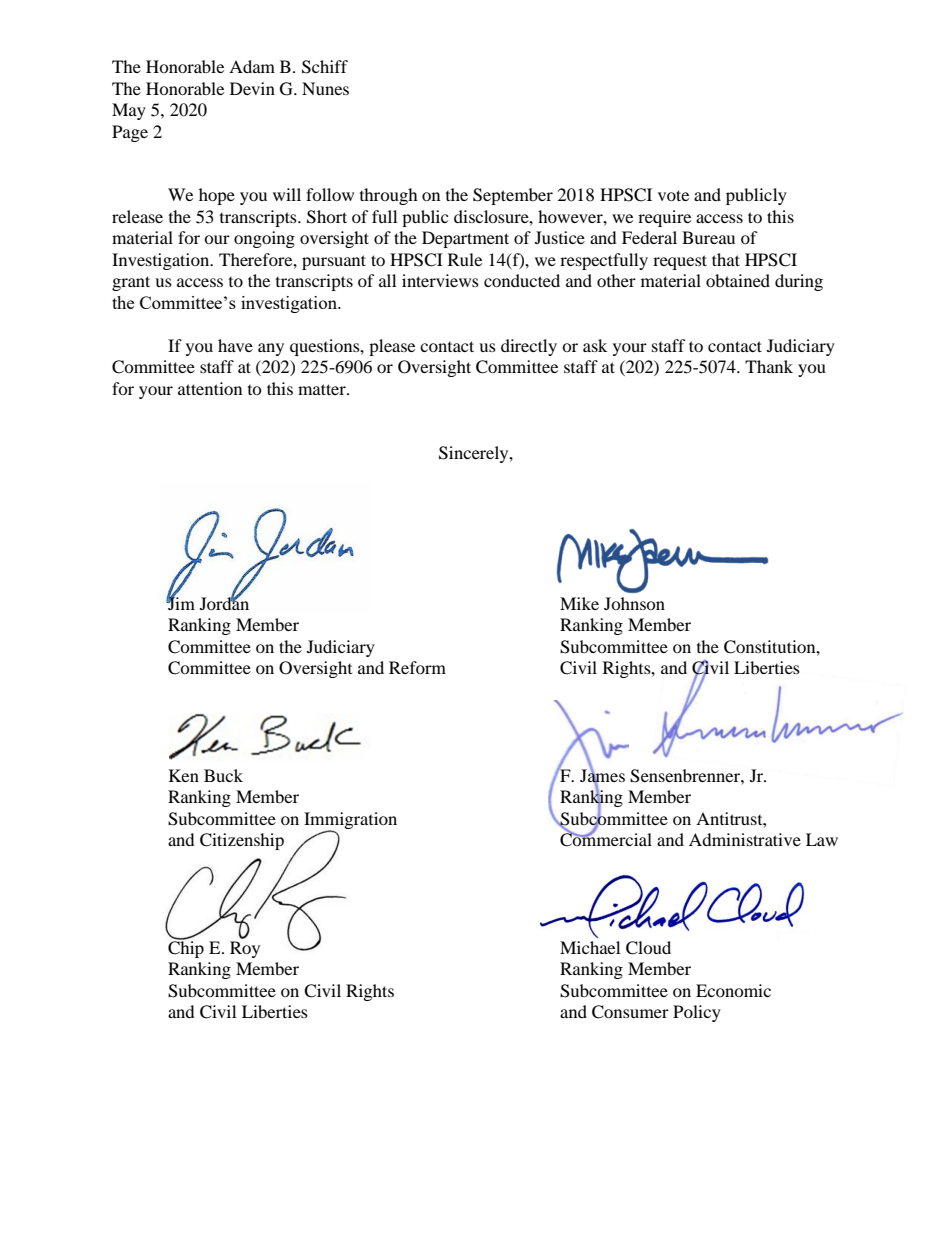 The image size is (952, 1233). Describe the element at coordinates (224, 602) in the screenshot. I see `Jordan` at that location.
